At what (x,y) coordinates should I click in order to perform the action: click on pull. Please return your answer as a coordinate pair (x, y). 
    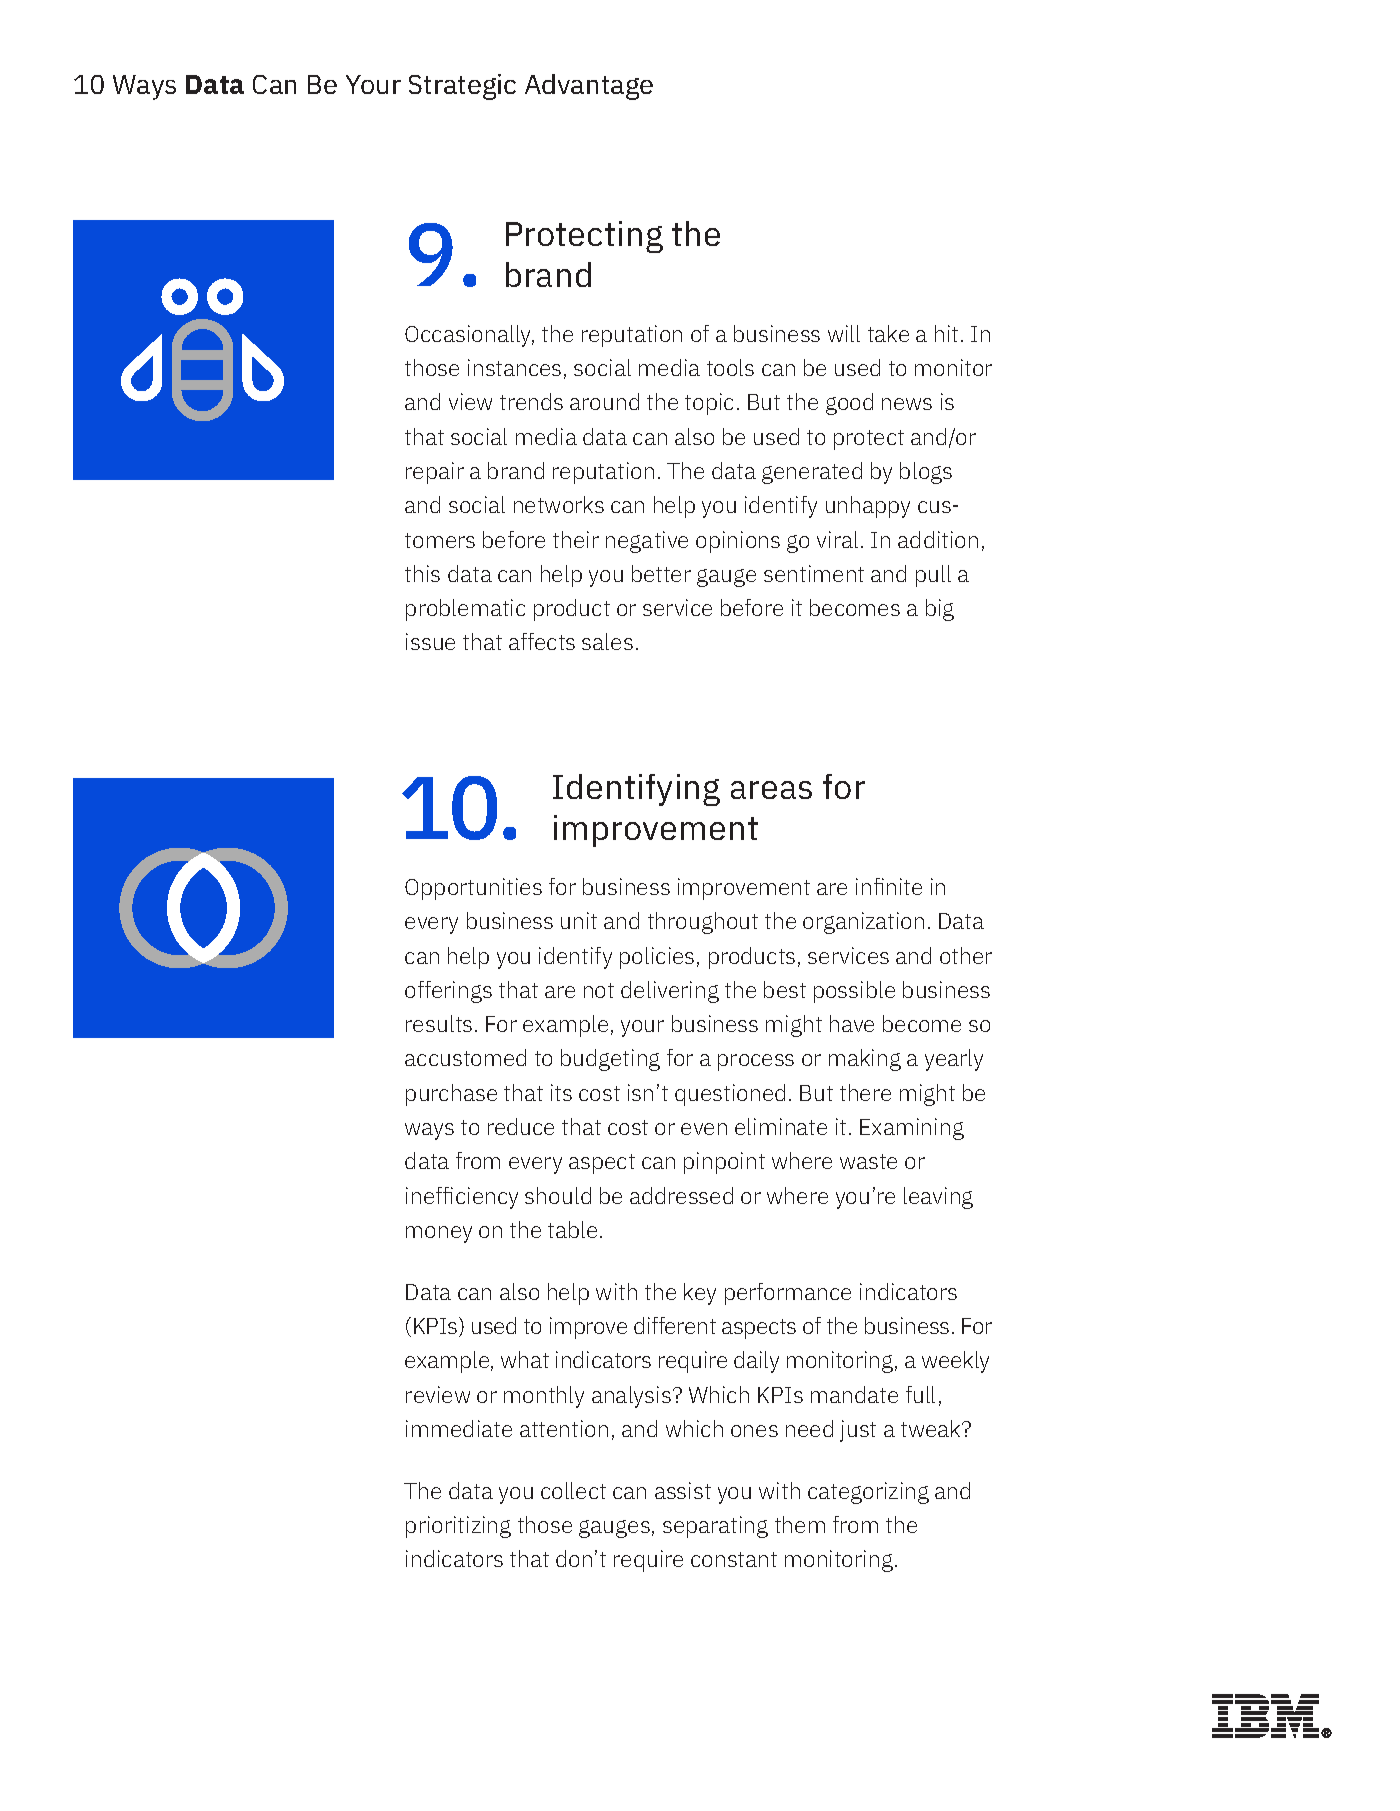
    Looking at the image, I should click on (933, 576).
